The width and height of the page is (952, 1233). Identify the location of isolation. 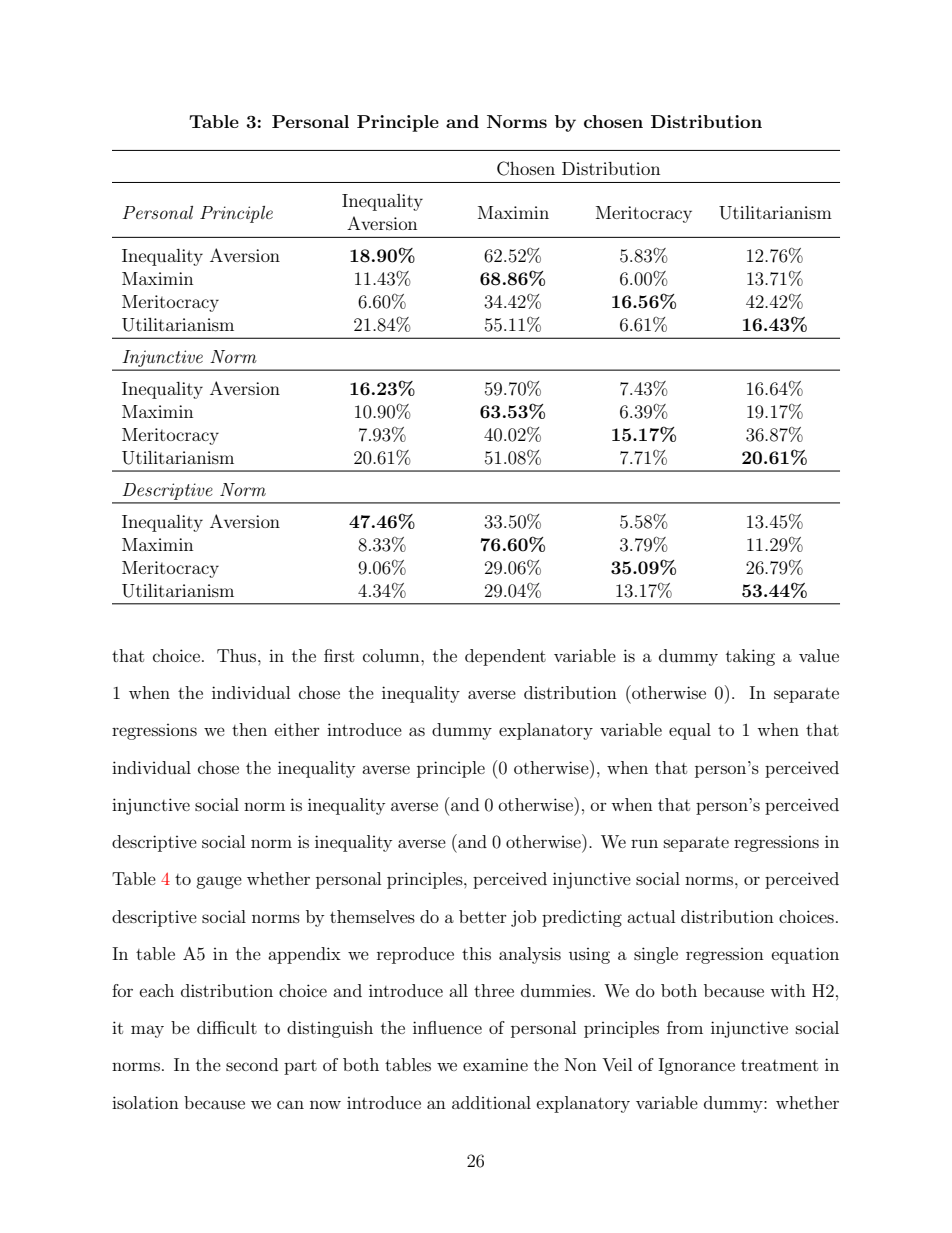
(145, 1102).
